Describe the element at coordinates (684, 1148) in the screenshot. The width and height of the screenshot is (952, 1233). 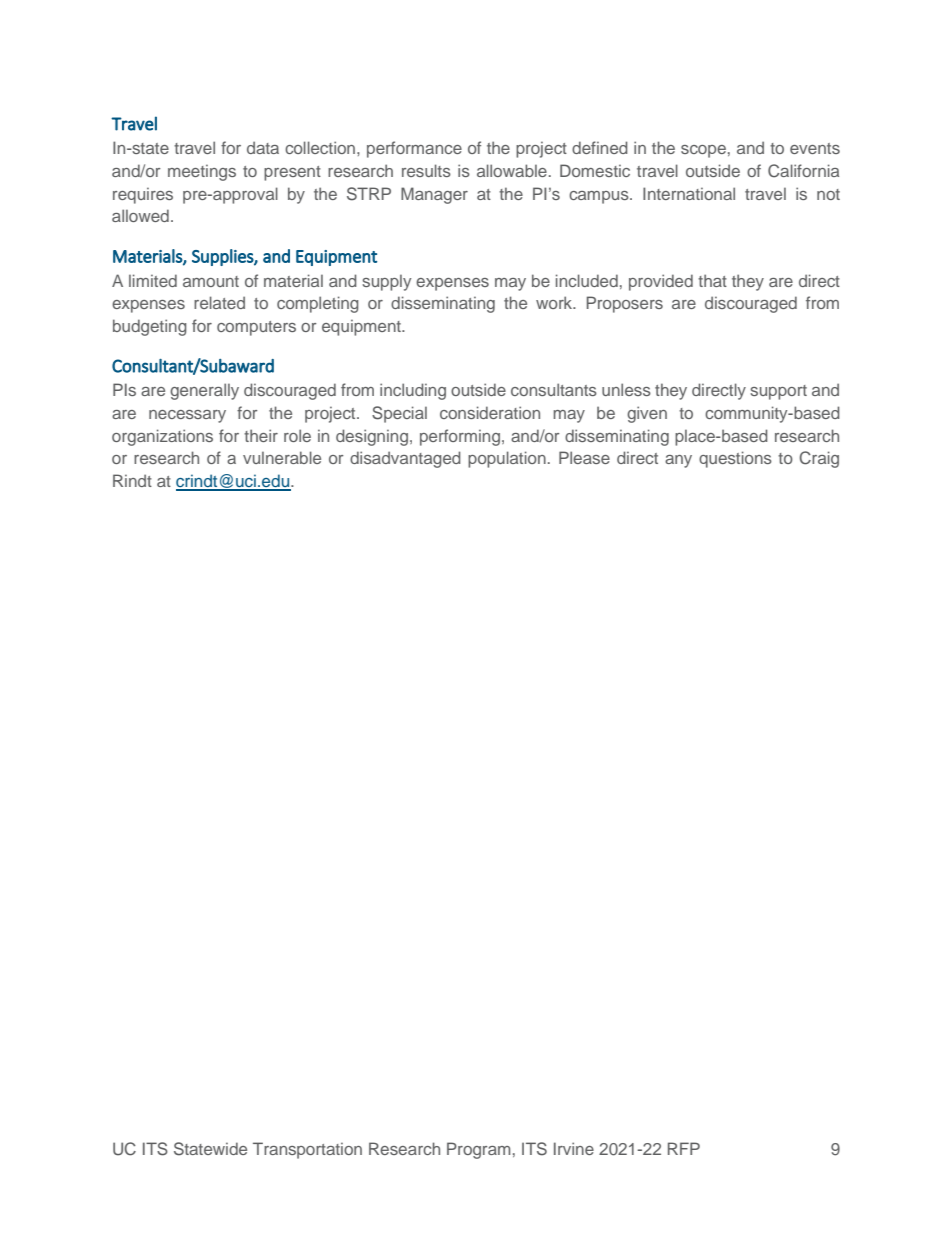
I see `RFP` at that location.
